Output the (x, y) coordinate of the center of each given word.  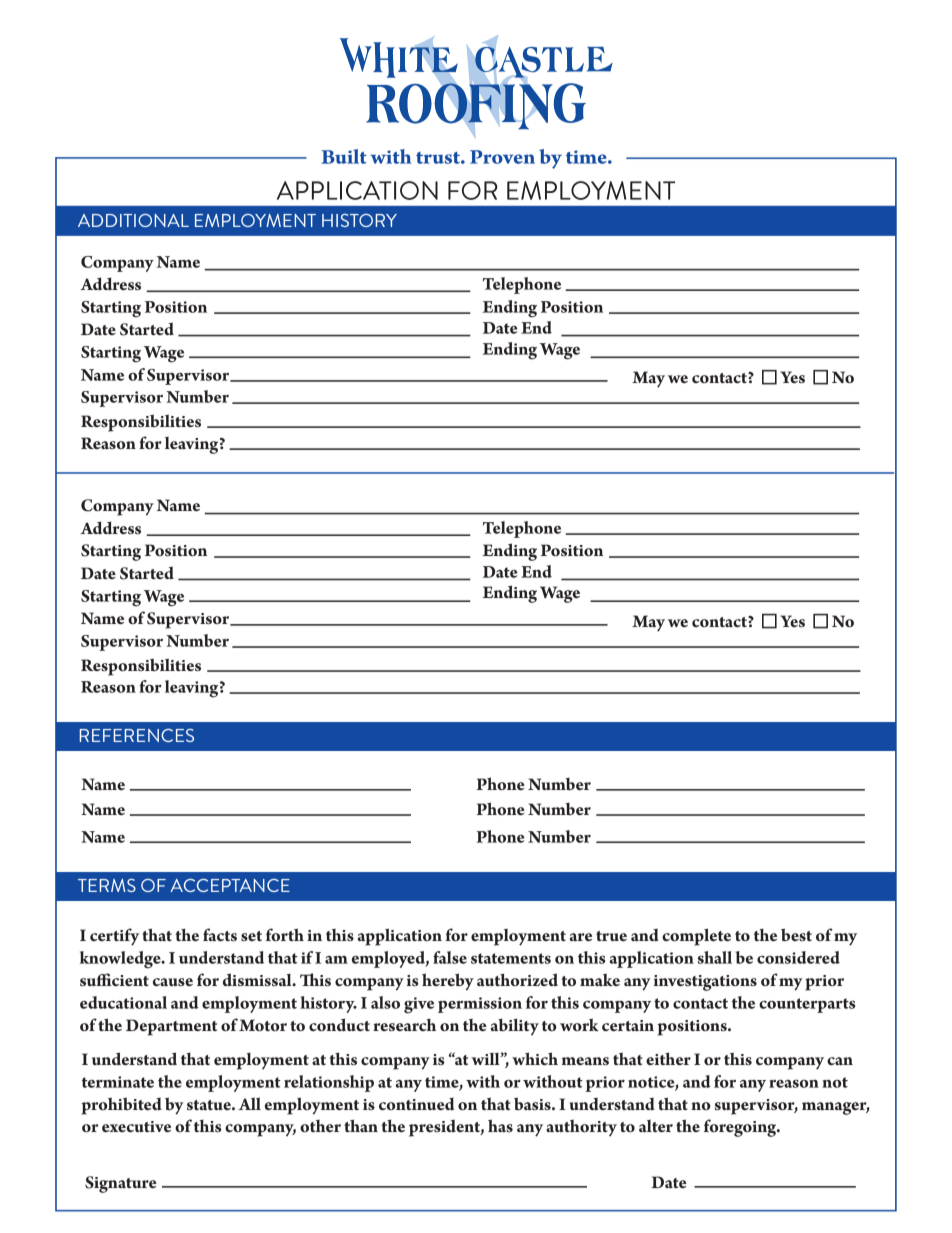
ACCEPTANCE (230, 885)
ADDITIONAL (133, 220)
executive (136, 1127)
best (796, 934)
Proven (502, 157)
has (500, 1125)
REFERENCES (137, 735)
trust (439, 158)
